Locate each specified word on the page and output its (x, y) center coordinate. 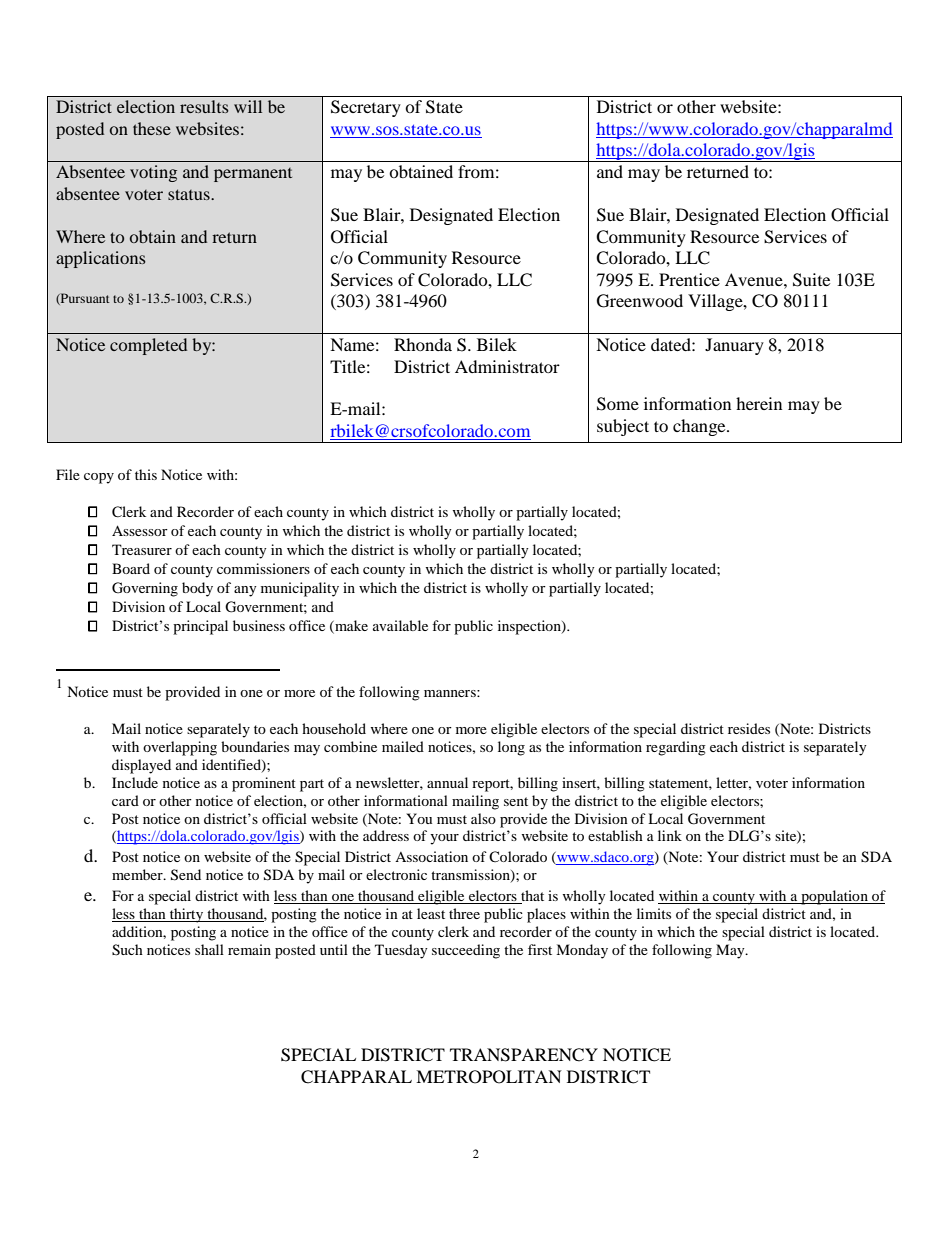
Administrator (507, 366)
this (146, 474)
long (511, 748)
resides (749, 728)
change (700, 427)
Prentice (689, 279)
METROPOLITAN (489, 1077)
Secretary (366, 108)
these (152, 128)
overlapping (180, 748)
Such (127, 950)
